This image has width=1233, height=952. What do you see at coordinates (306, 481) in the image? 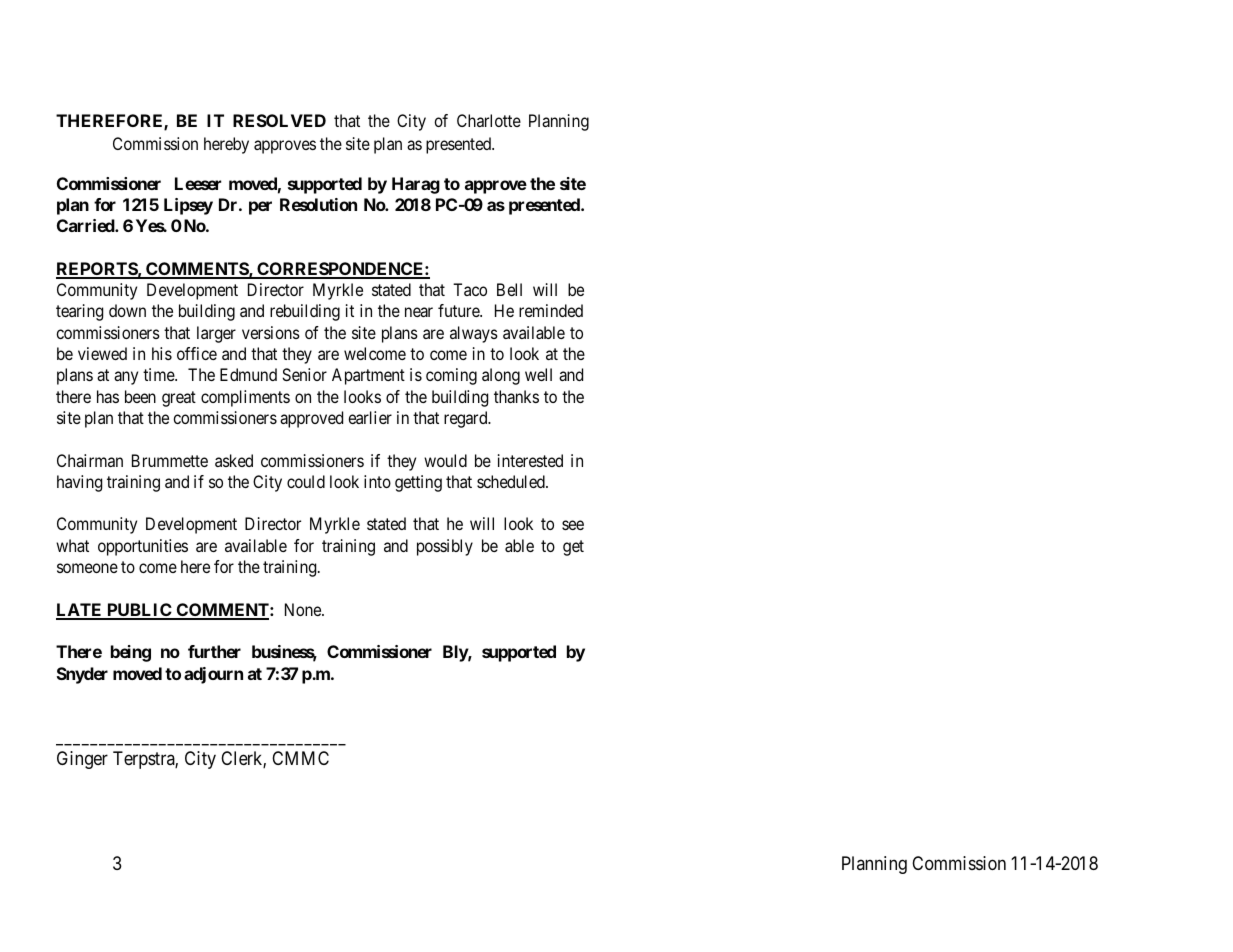
I see `could` at bounding box center [306, 481].
